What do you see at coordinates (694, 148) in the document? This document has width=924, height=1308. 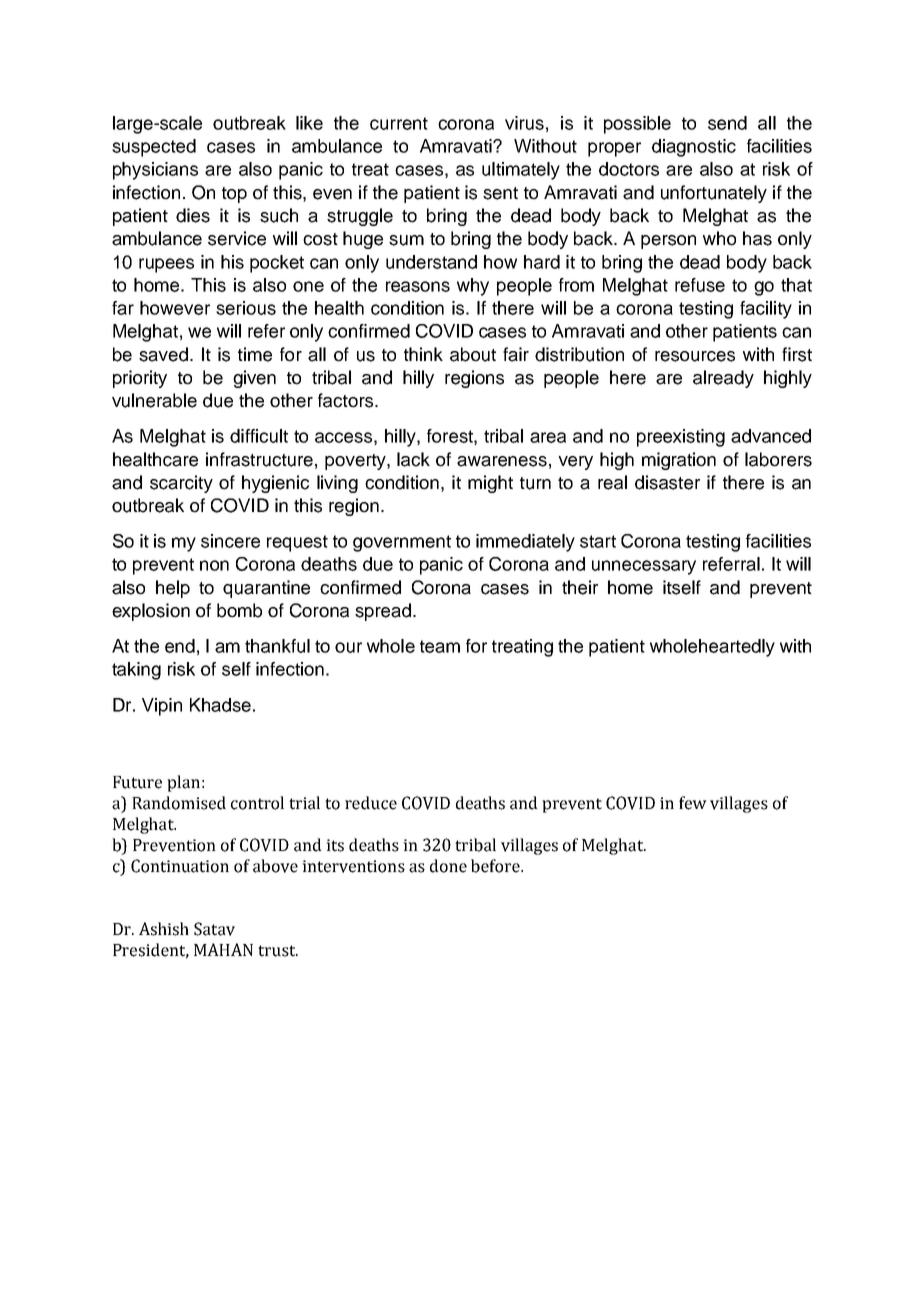 I see `diagnostic` at bounding box center [694, 148].
